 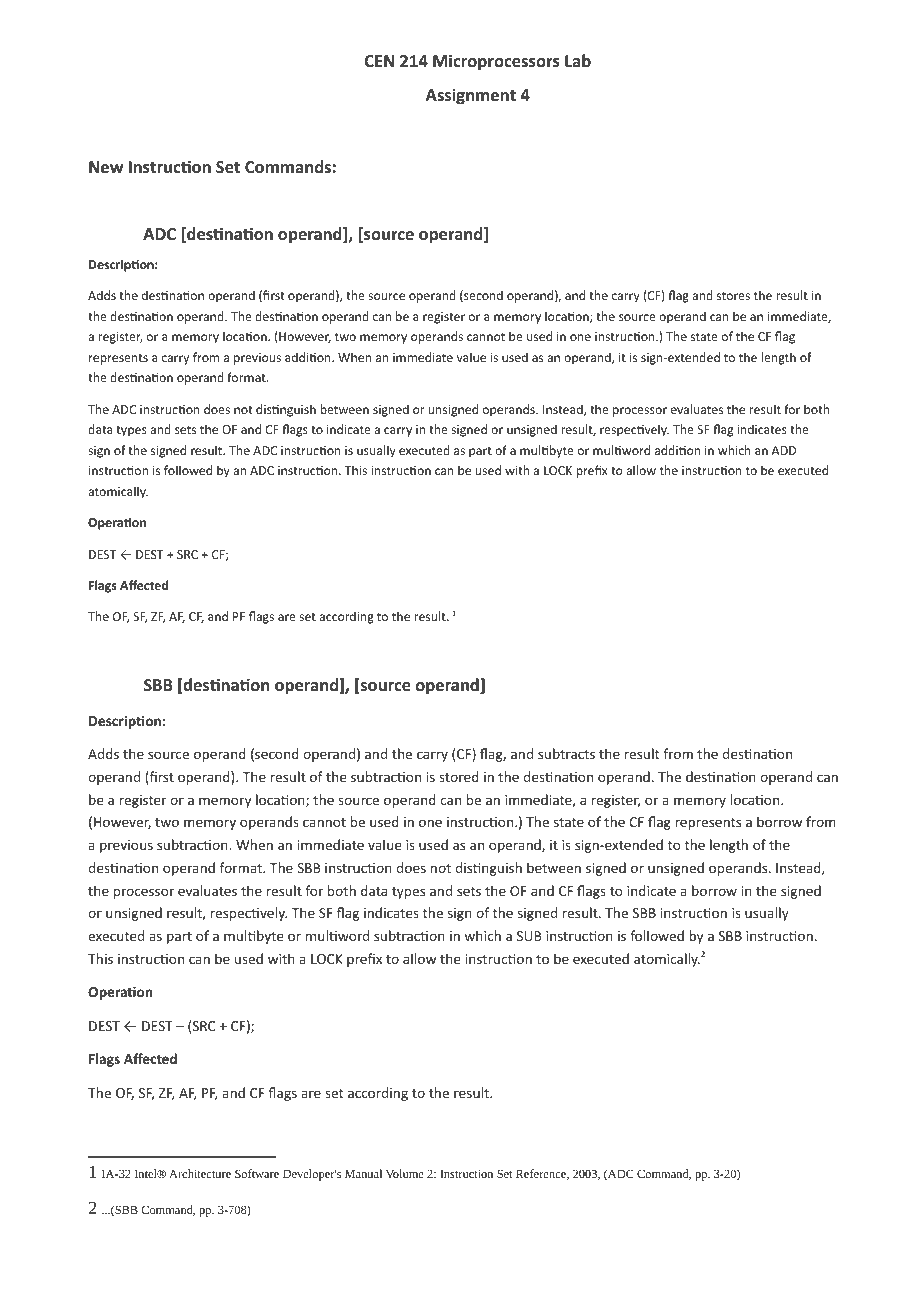 I want to click on Volume, so click(x=405, y=1173).
